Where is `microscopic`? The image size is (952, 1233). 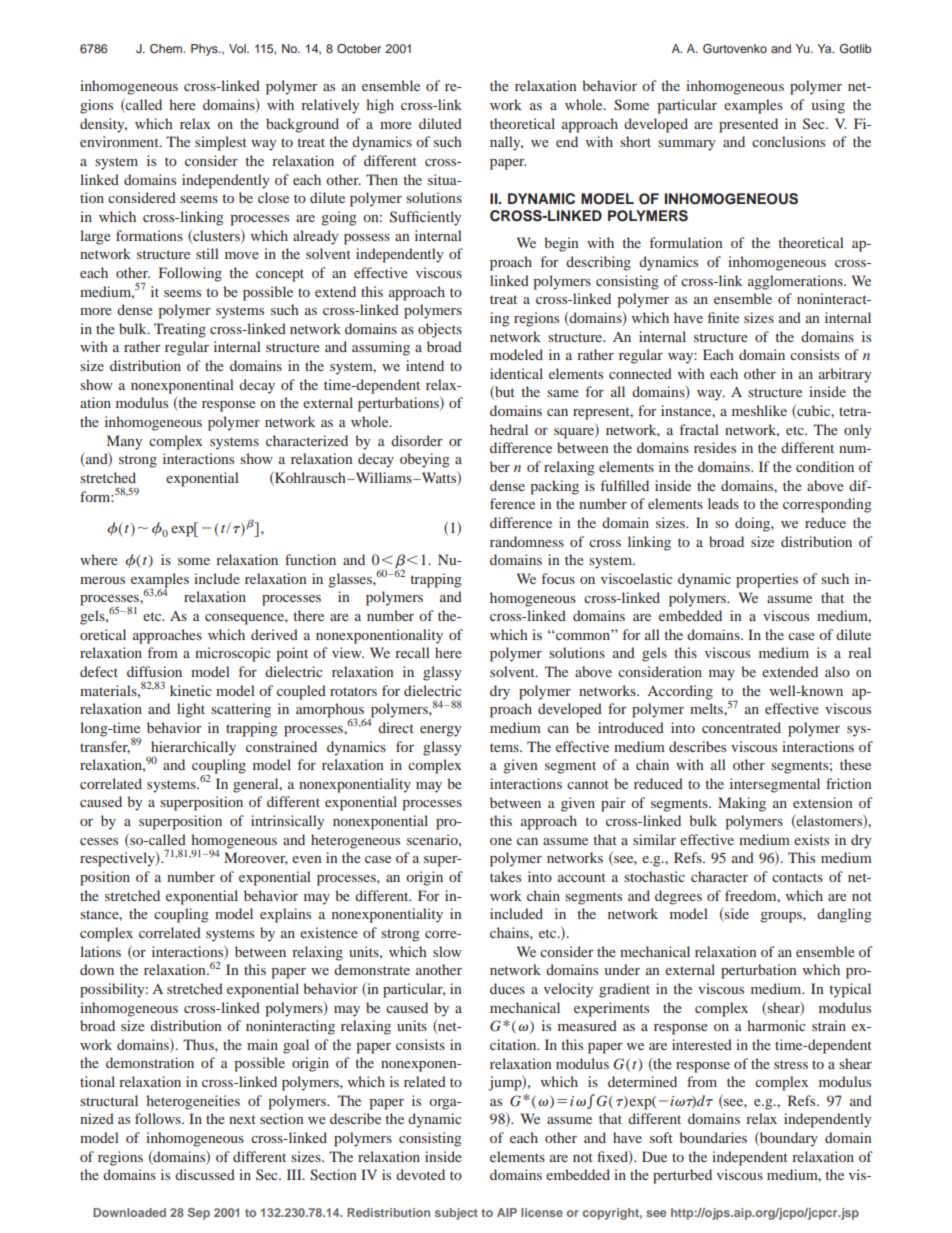 microscopic is located at coordinates (232, 654).
